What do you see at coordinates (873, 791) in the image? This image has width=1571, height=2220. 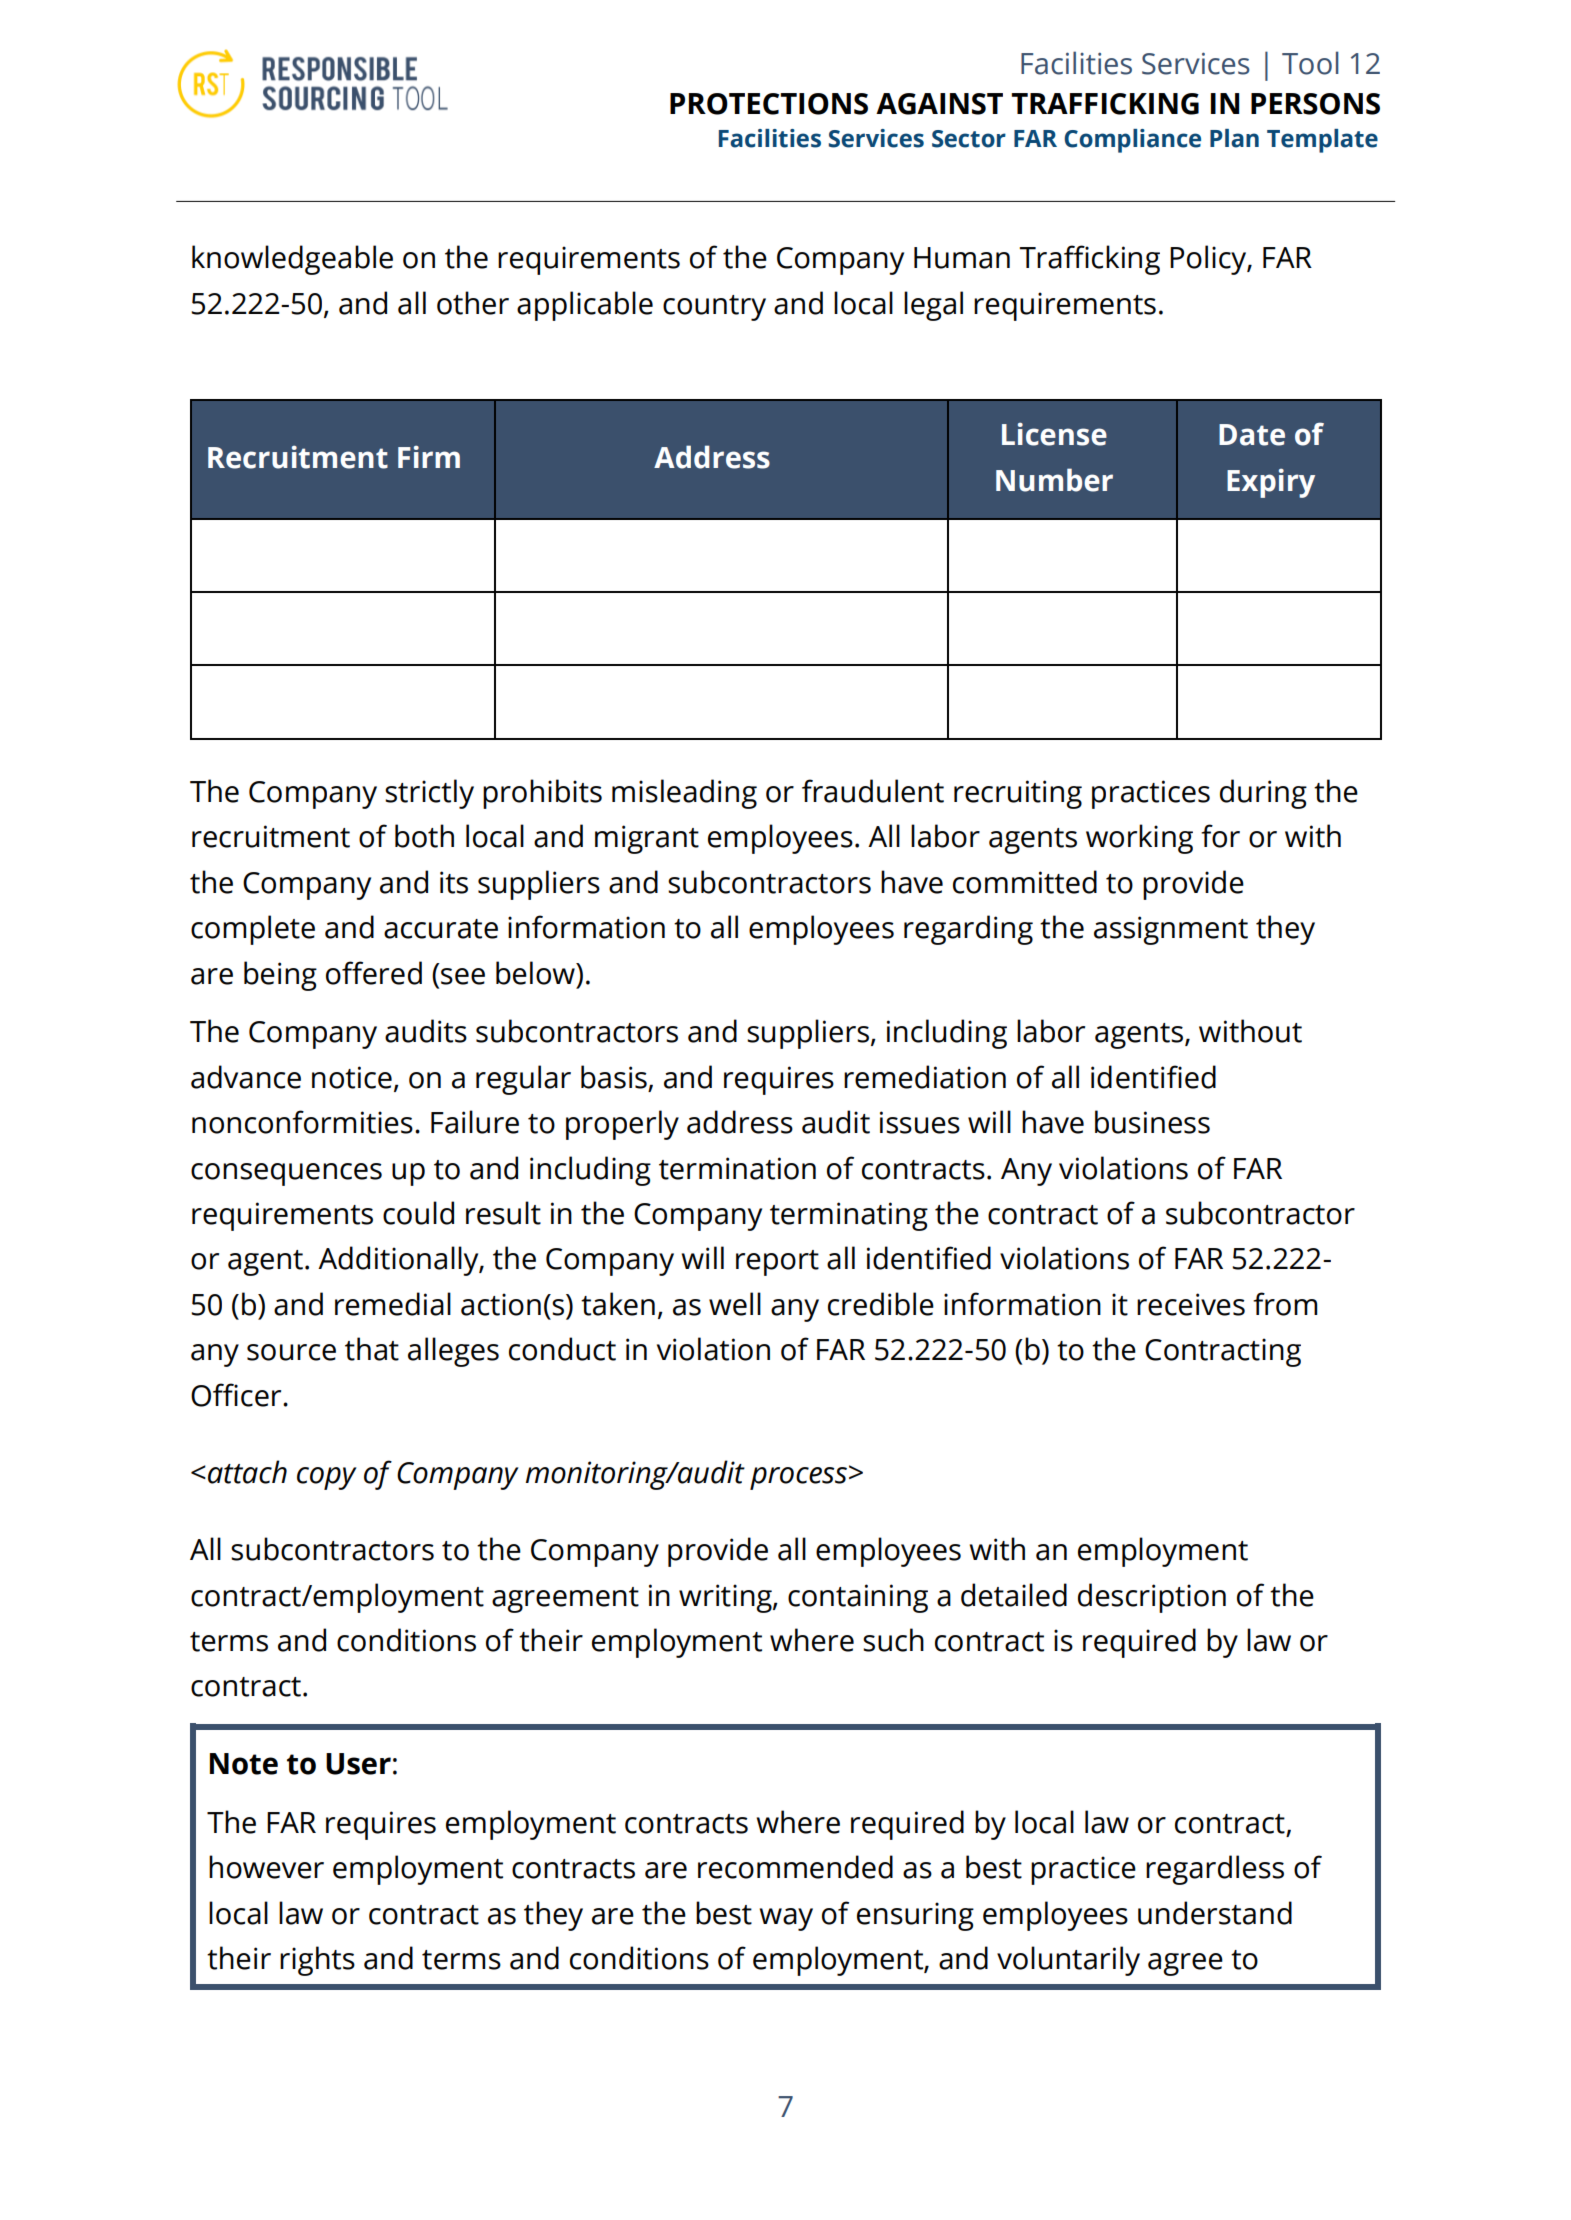 I see `fraudulent` at bounding box center [873, 791].
